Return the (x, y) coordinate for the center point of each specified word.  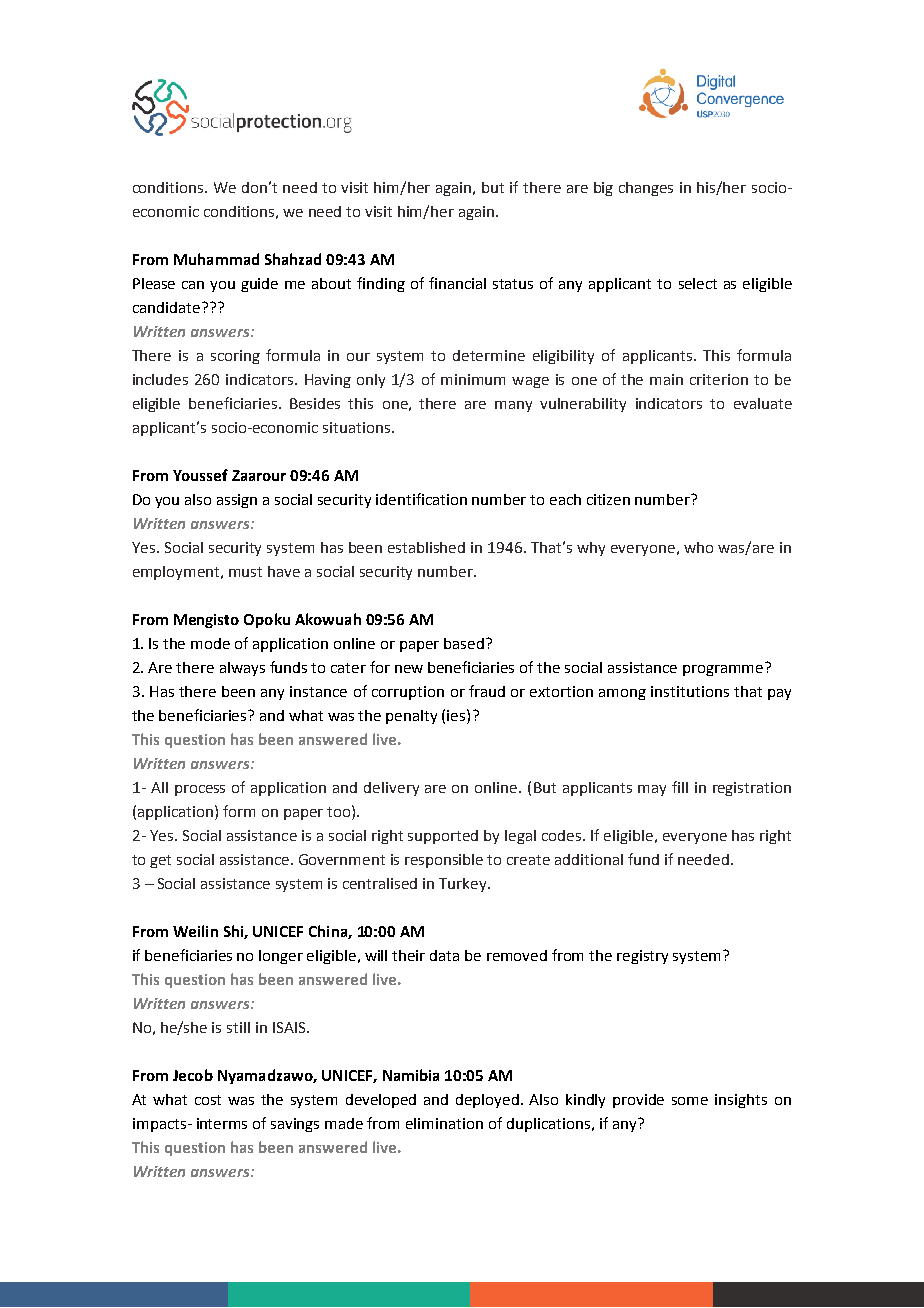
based (465, 643)
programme (724, 669)
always (242, 669)
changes (646, 189)
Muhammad (216, 259)
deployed (489, 1101)
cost (208, 1100)
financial (457, 283)
